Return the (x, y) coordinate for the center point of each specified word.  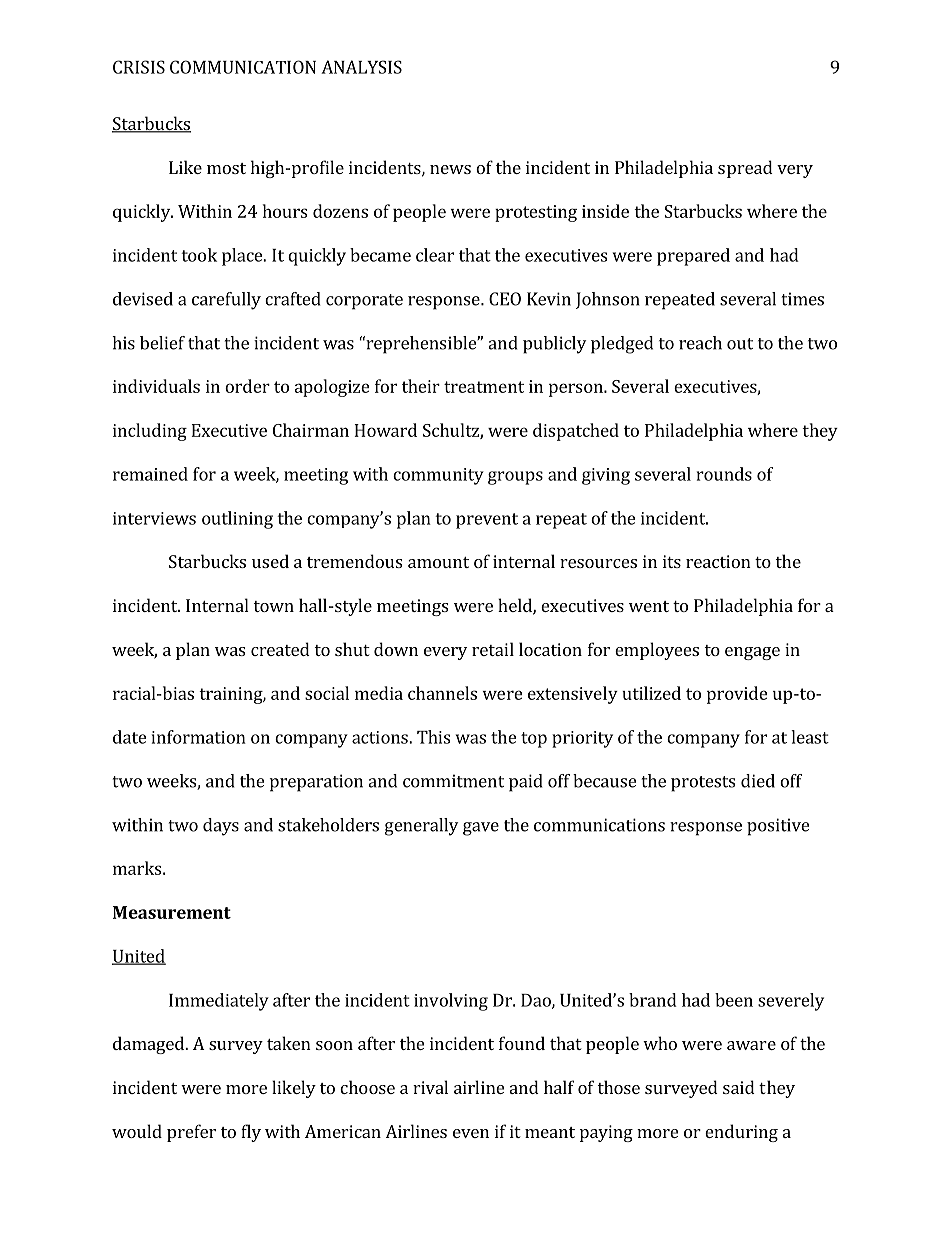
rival (430, 1087)
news (450, 169)
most (226, 168)
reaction (718, 561)
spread (745, 169)
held (516, 606)
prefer (191, 1133)
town (273, 606)
